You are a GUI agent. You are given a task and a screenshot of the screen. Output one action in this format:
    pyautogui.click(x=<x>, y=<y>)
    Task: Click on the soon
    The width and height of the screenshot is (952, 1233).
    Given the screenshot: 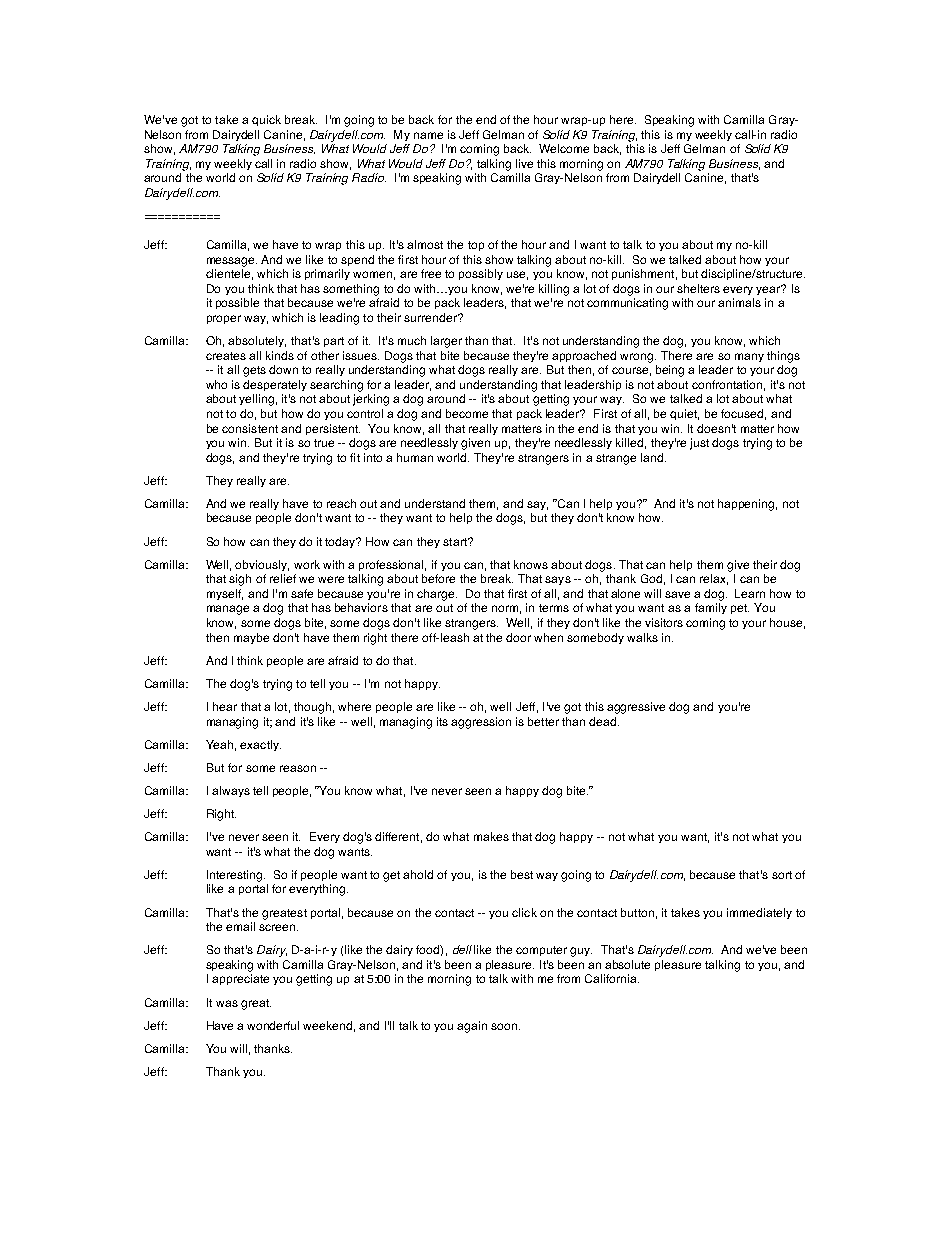 What is the action you would take?
    pyautogui.click(x=504, y=1026)
